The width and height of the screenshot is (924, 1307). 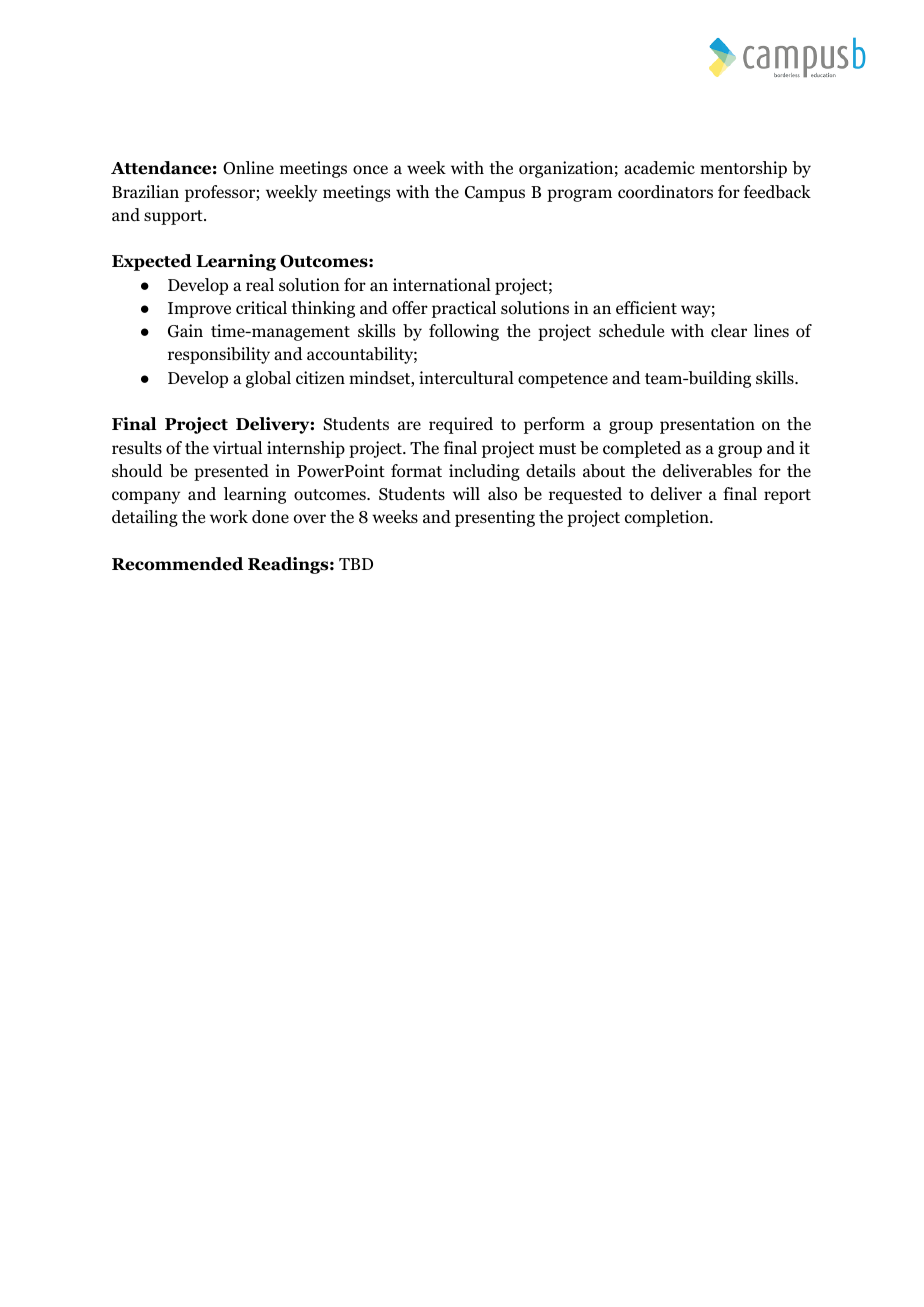 I want to click on mentorship, so click(x=743, y=169).
